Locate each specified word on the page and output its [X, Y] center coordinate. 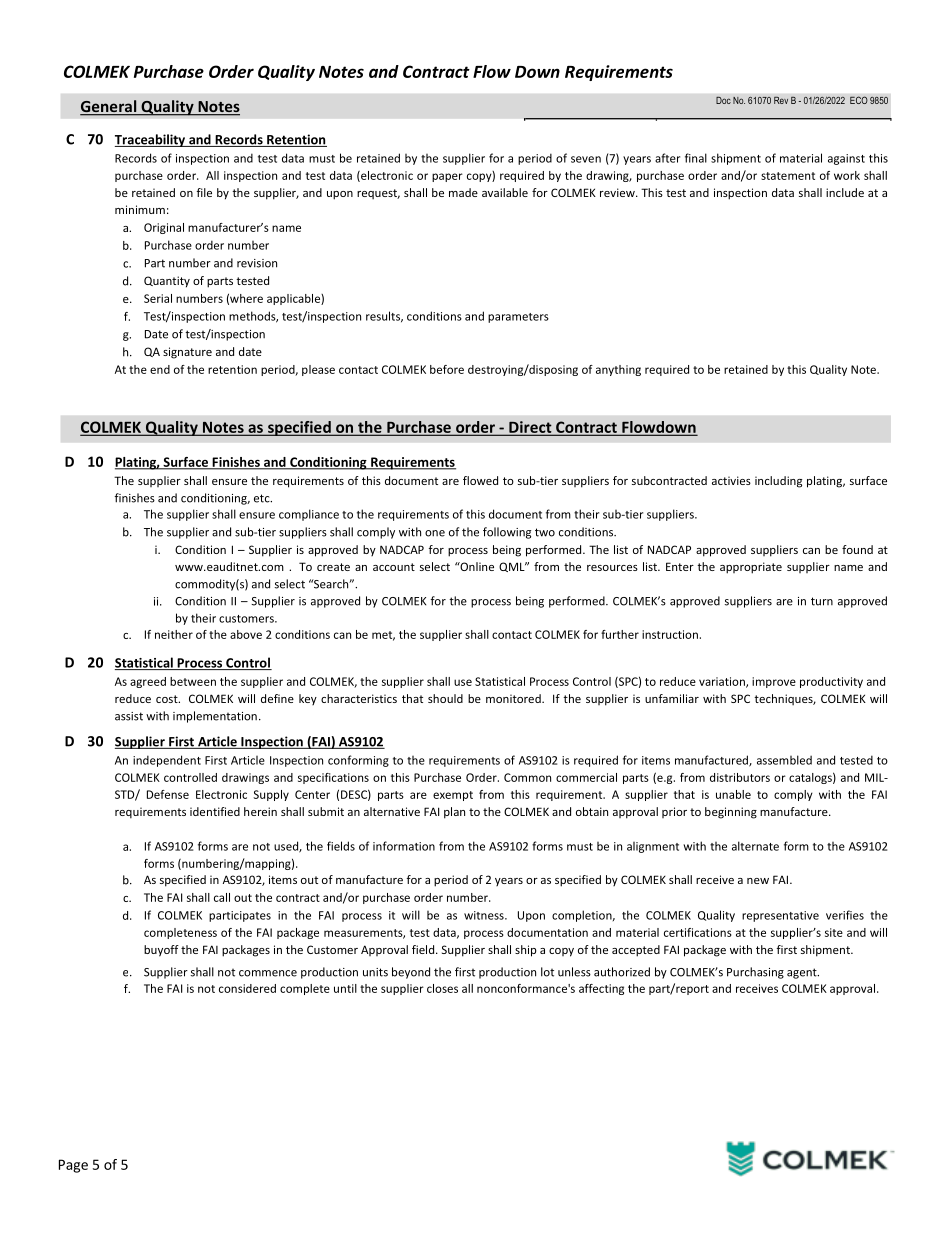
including [778, 482]
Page [73, 1166]
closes [442, 988]
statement [788, 176]
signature [187, 353]
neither [174, 634]
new [758, 881]
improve [774, 682]
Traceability [151, 140]
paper [447, 177]
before [447, 369]
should [445, 698]
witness [485, 915]
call [222, 897]
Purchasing [755, 973]
